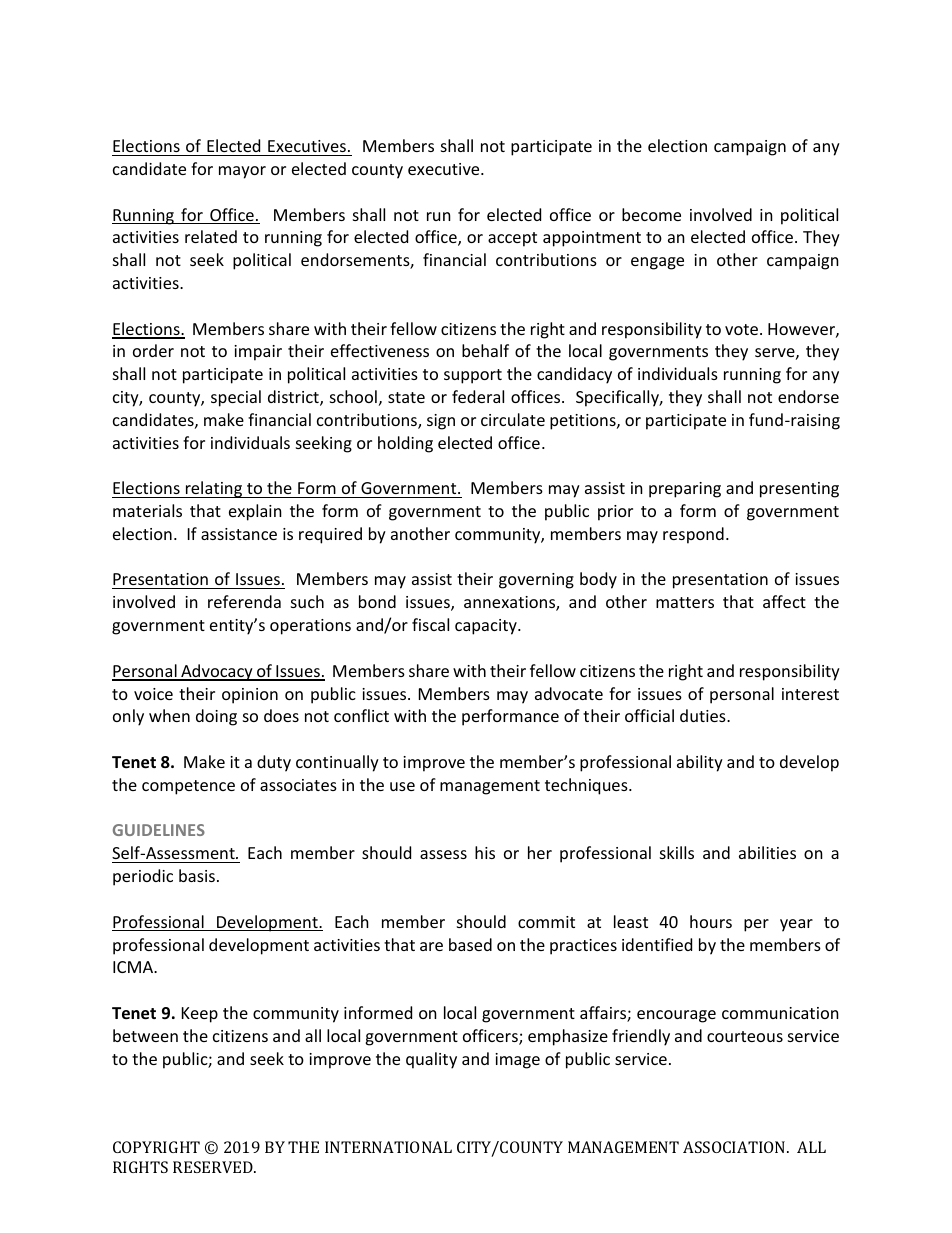 Image resolution: width=952 pixels, height=1233 pixels. What do you see at coordinates (217, 672) in the screenshot?
I see `Advocacy` at bounding box center [217, 672].
